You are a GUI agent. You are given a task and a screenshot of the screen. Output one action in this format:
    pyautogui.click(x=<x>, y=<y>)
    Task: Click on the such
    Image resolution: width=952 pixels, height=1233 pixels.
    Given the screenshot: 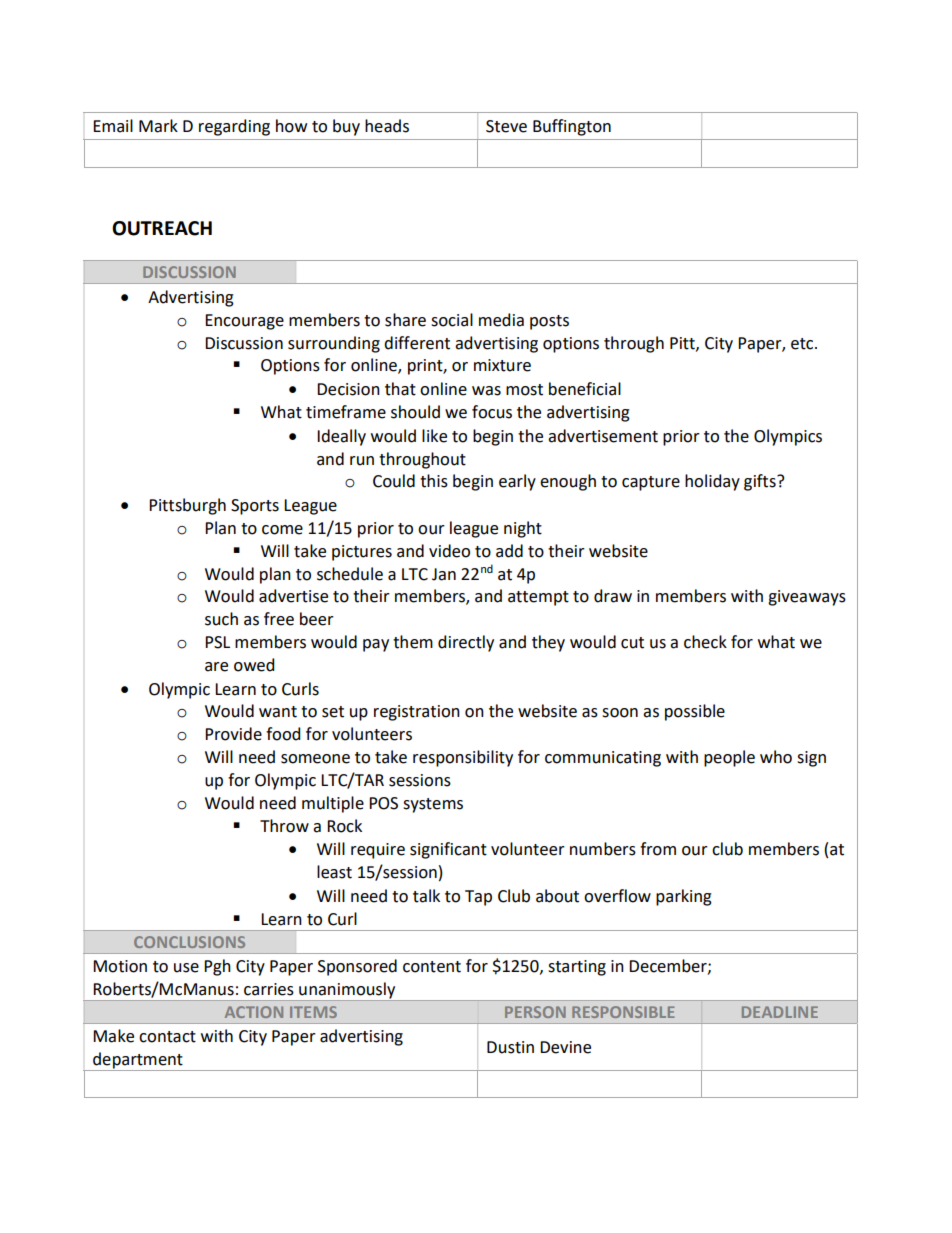 What is the action you would take?
    pyautogui.click(x=221, y=619)
